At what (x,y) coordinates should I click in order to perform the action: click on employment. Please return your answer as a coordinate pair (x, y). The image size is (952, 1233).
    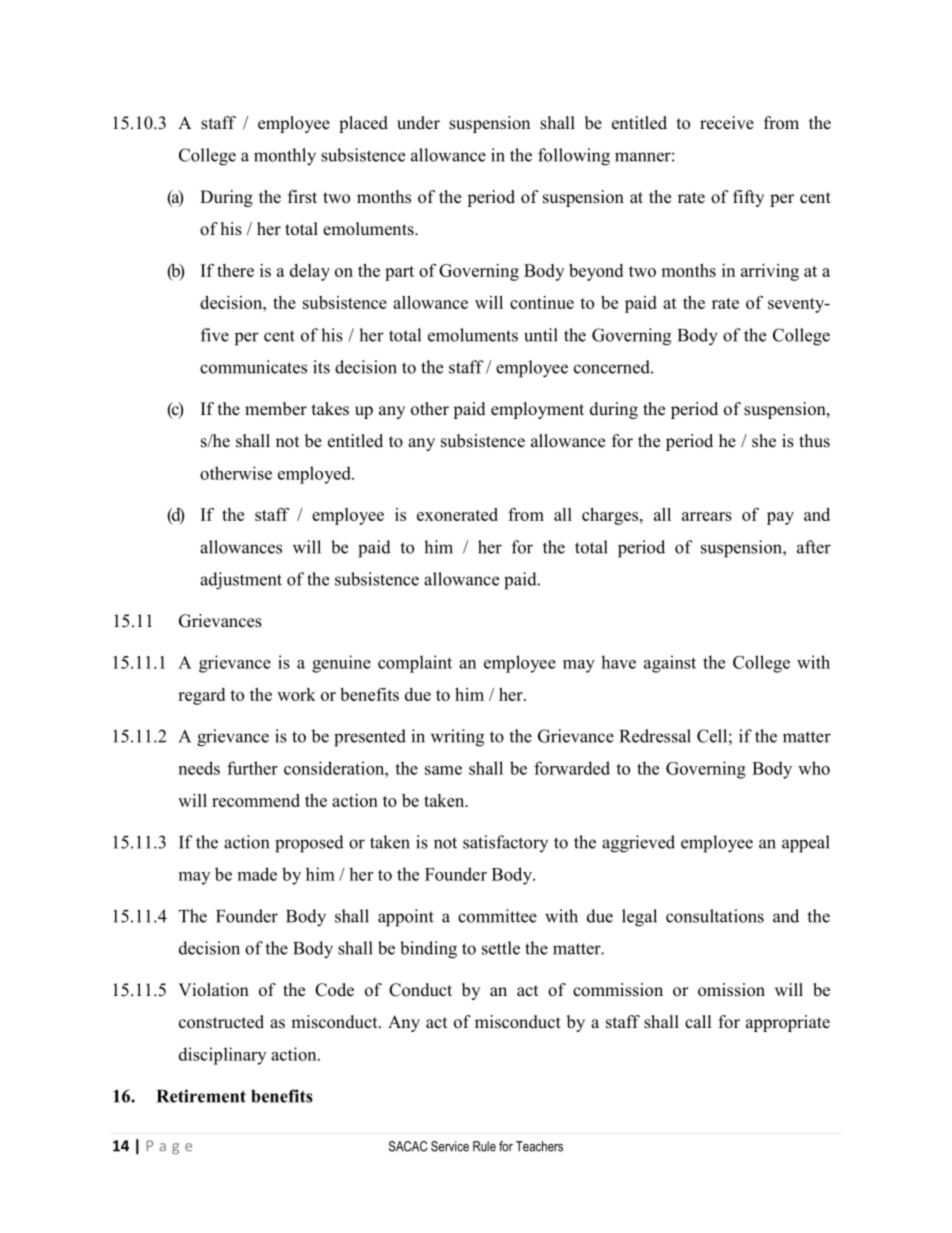
    Looking at the image, I should click on (537, 410).
